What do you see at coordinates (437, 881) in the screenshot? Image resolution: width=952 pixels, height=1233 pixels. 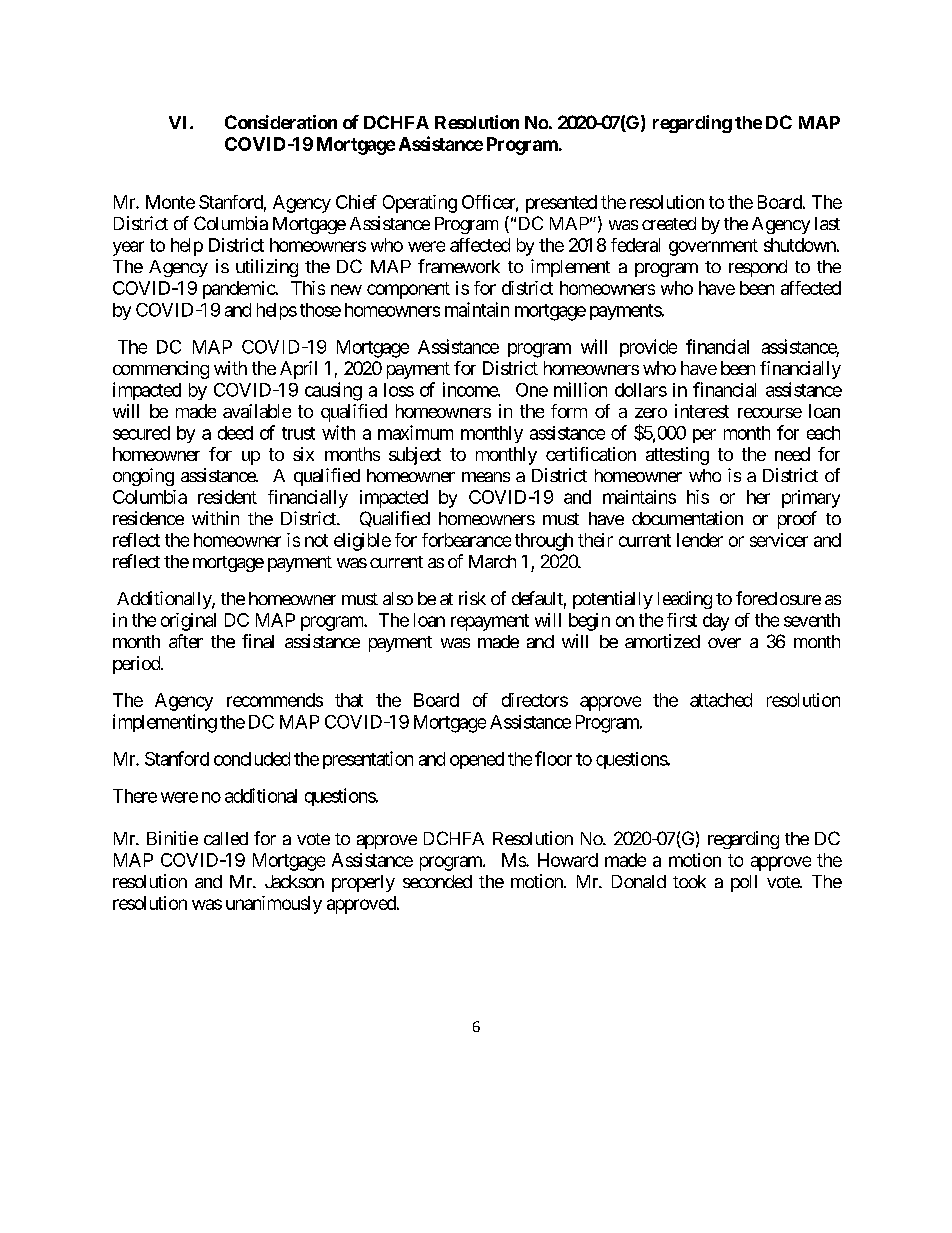 I see `seconded` at bounding box center [437, 881].
